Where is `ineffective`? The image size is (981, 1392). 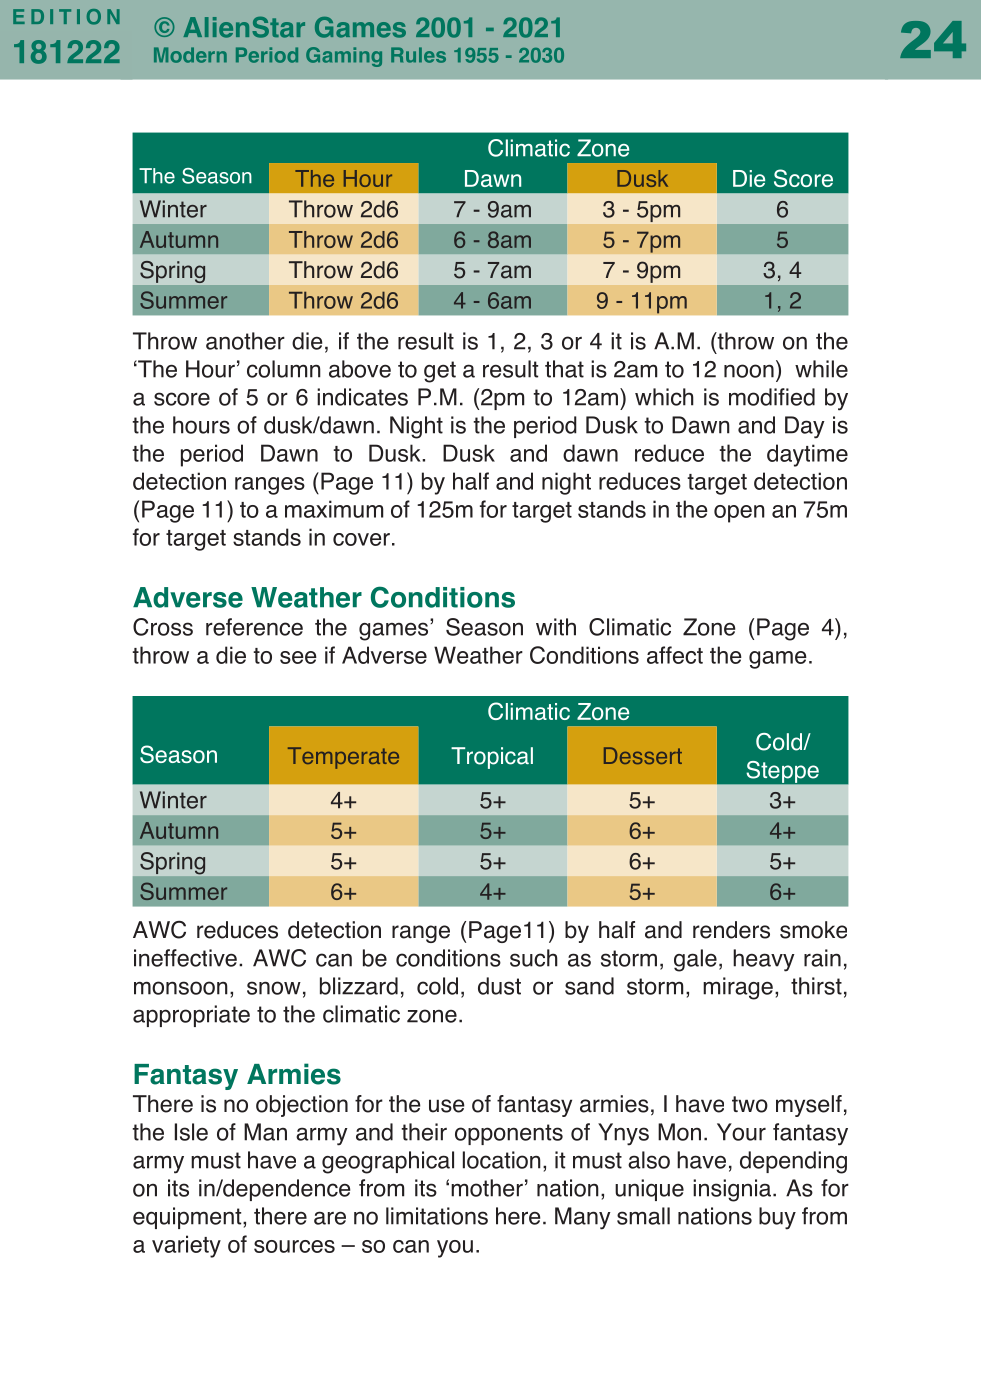
ineffective is located at coordinates (185, 958).
